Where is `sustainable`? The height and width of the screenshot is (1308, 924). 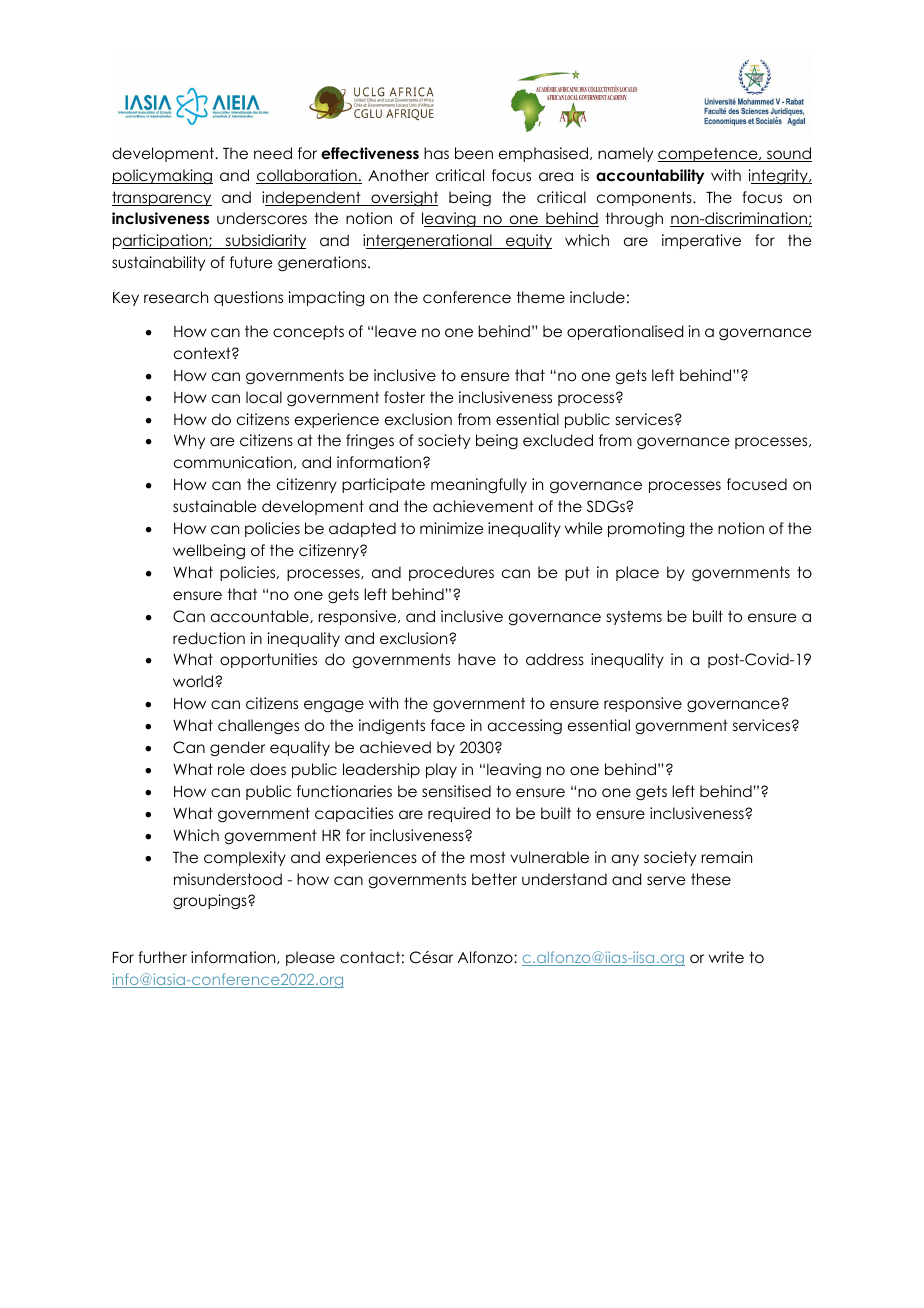
sustainable is located at coordinates (215, 506).
